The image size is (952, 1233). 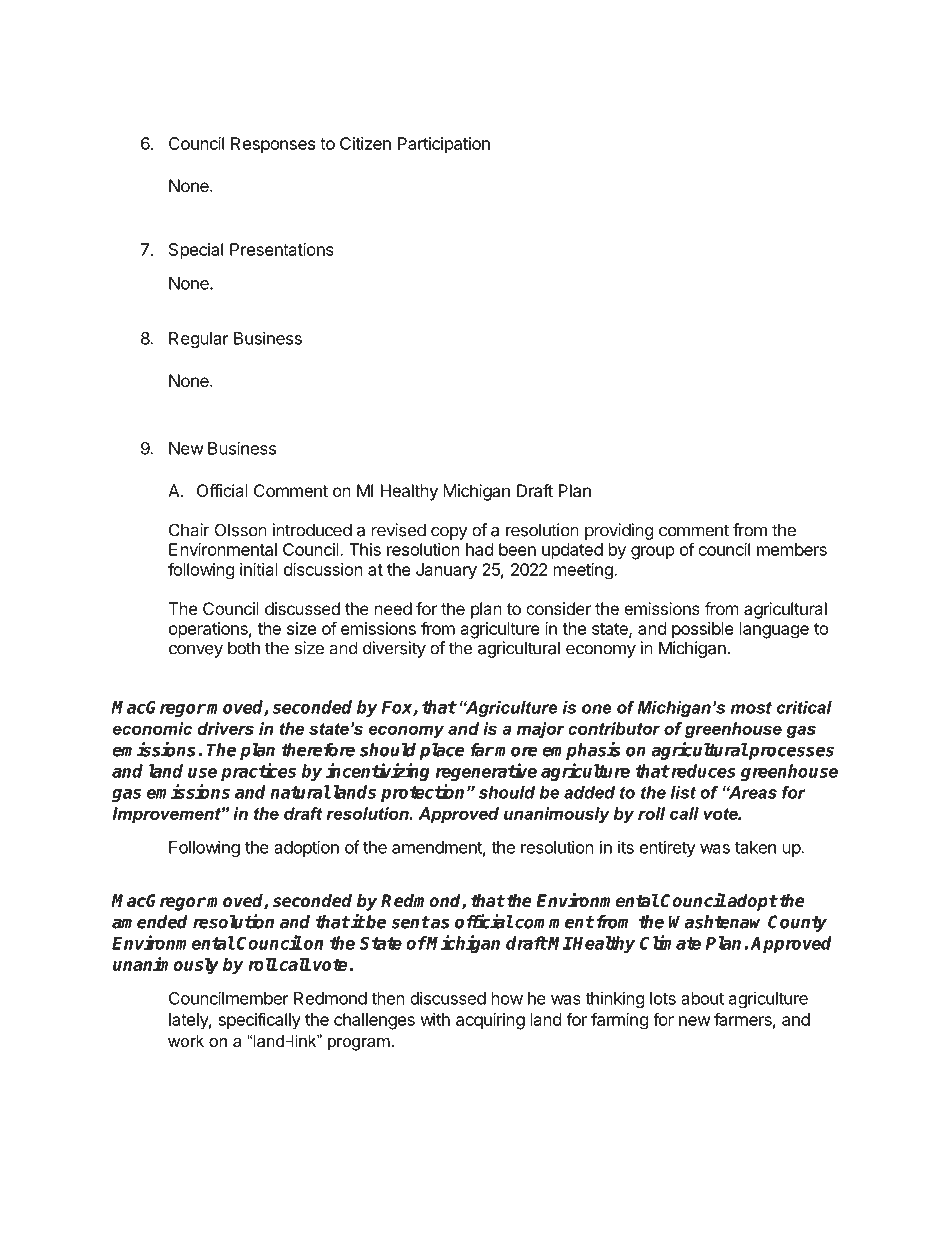 What do you see at coordinates (441, 751) in the screenshot?
I see `place` at bounding box center [441, 751].
